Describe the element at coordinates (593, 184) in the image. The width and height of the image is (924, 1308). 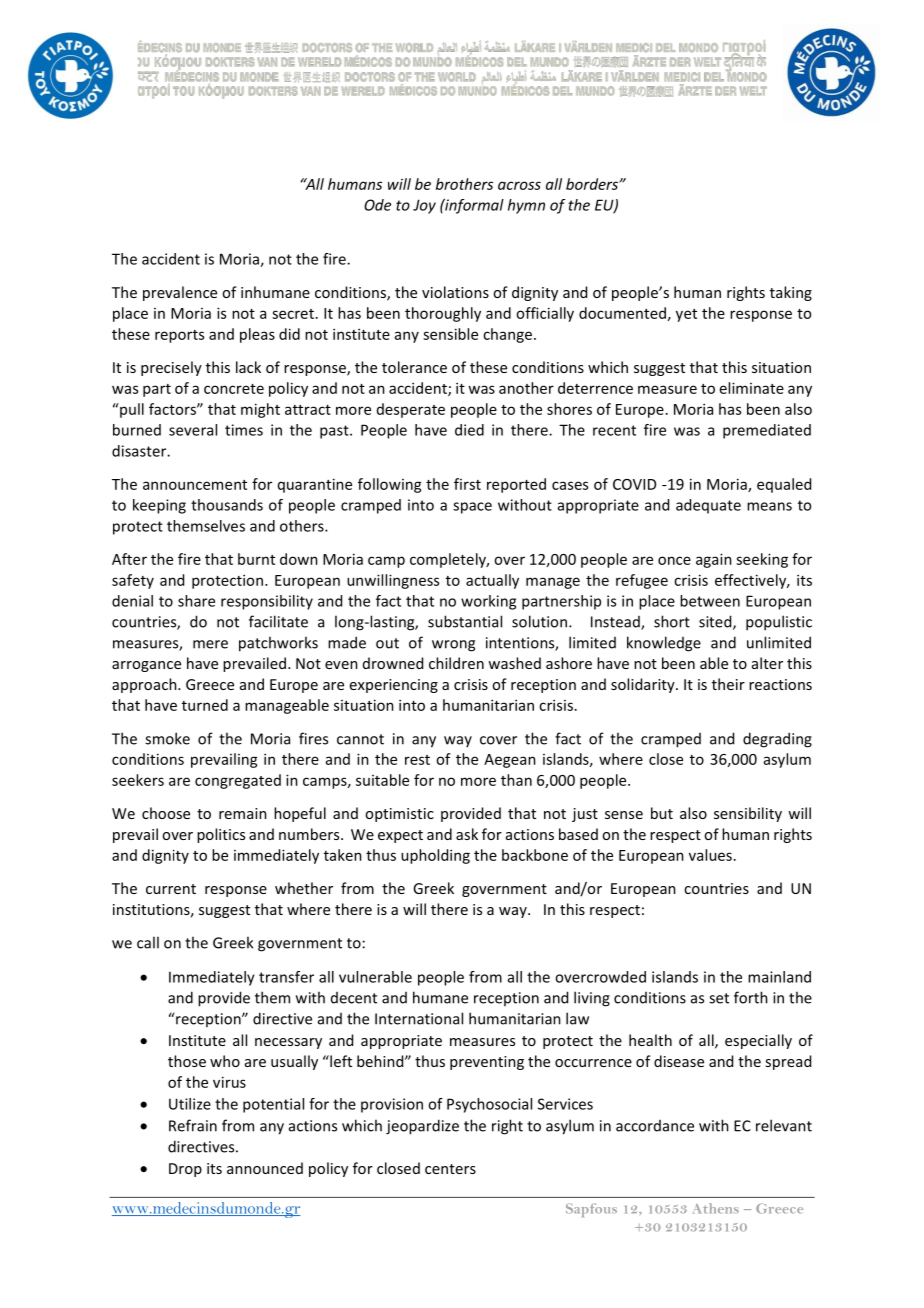
I see `borders` at that location.
